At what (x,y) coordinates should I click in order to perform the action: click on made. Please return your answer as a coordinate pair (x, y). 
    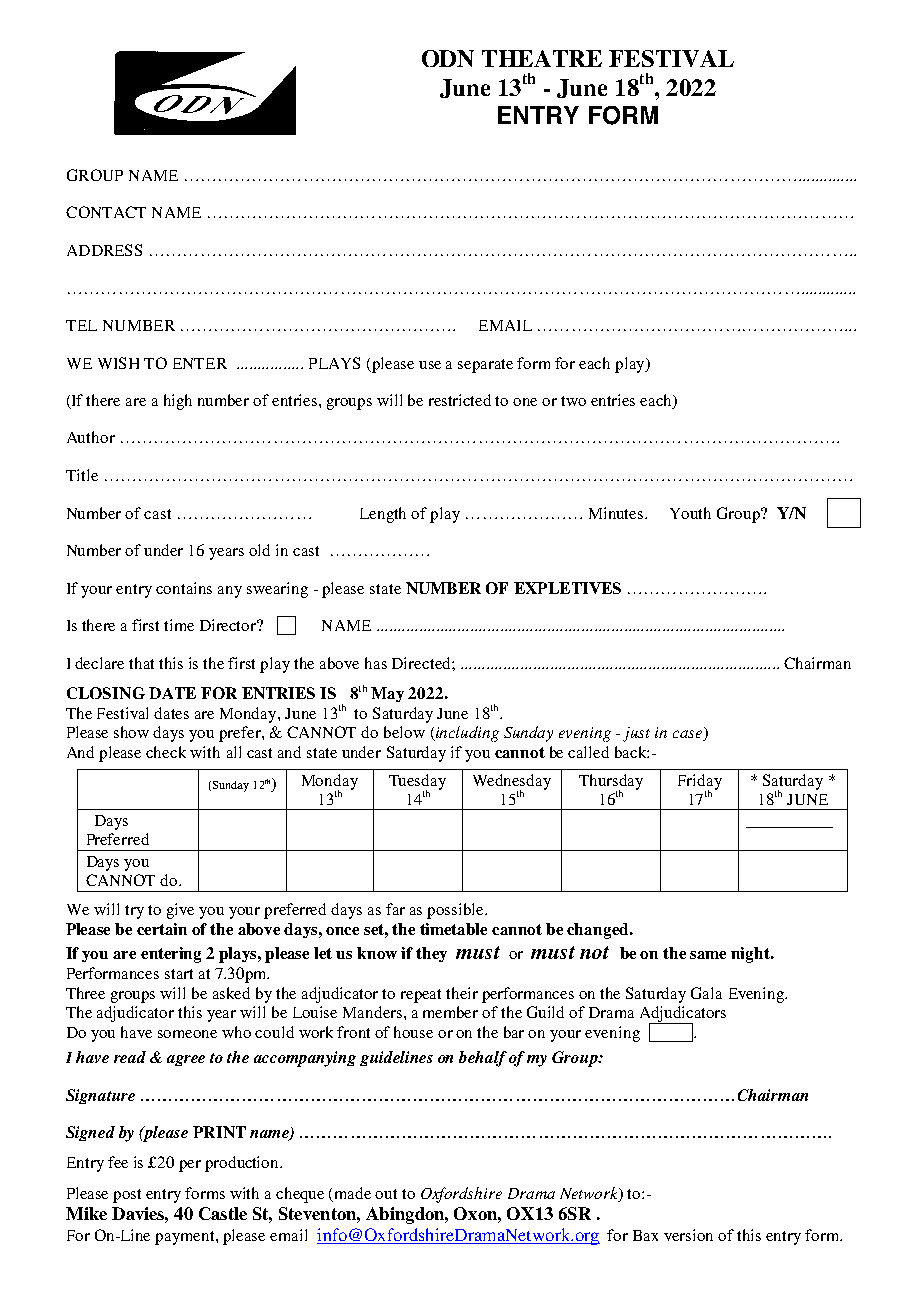
    Looking at the image, I should click on (353, 1193).
